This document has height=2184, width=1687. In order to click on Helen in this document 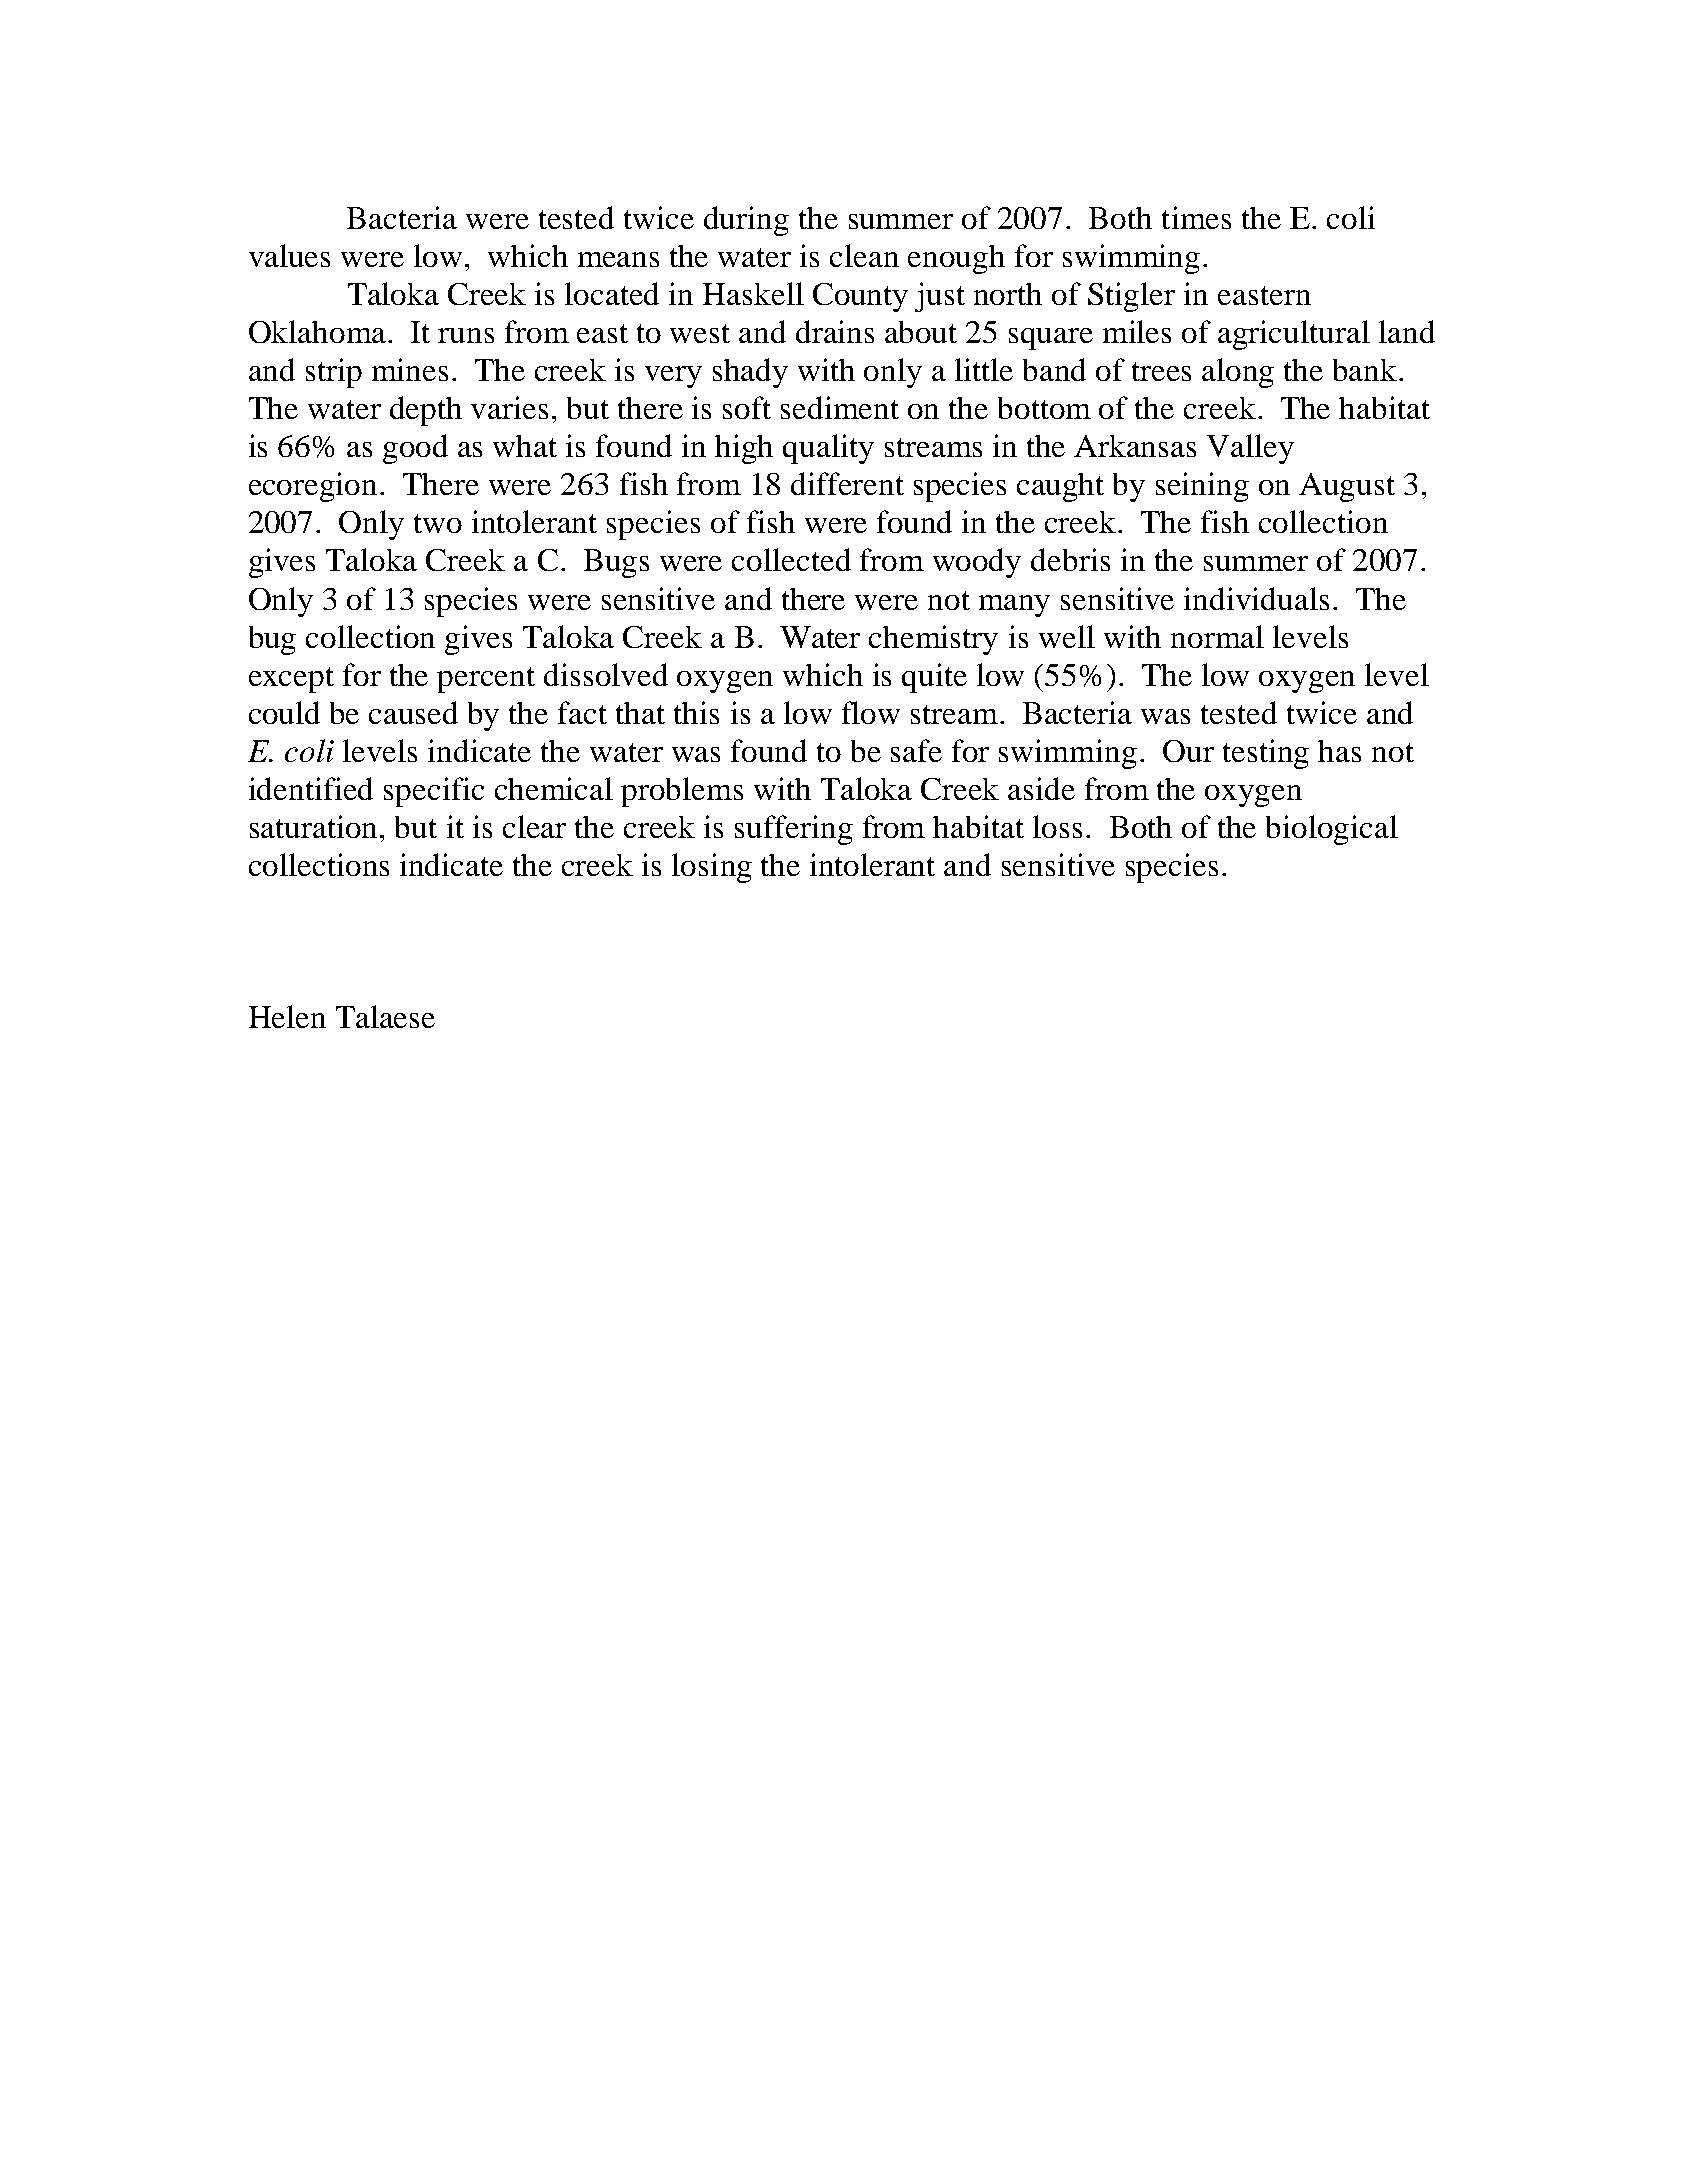, I will do `click(287, 1016)`.
